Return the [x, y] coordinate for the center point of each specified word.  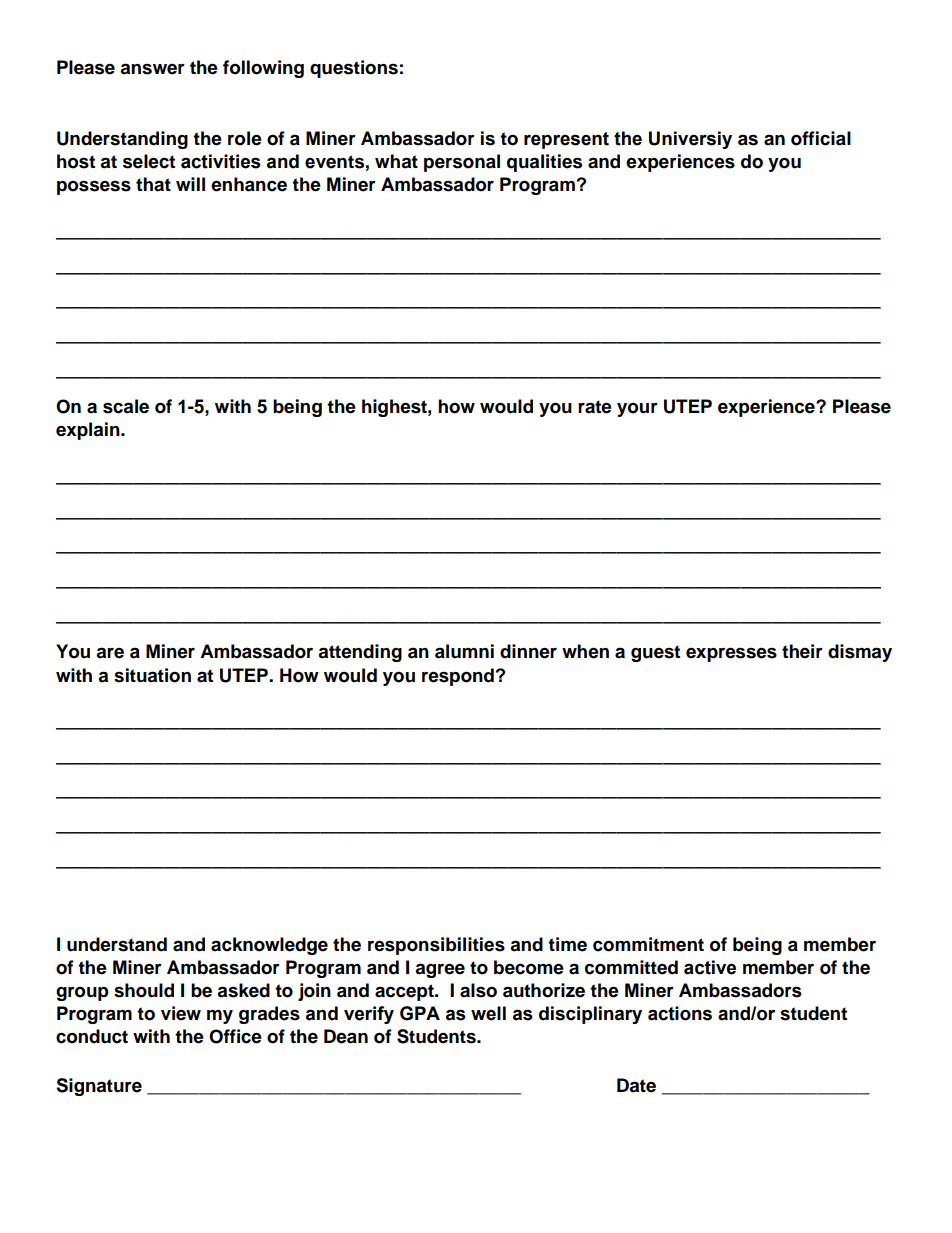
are [110, 653]
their [802, 651]
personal [462, 163]
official [821, 138]
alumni [464, 651]
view [181, 1013]
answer [152, 69]
